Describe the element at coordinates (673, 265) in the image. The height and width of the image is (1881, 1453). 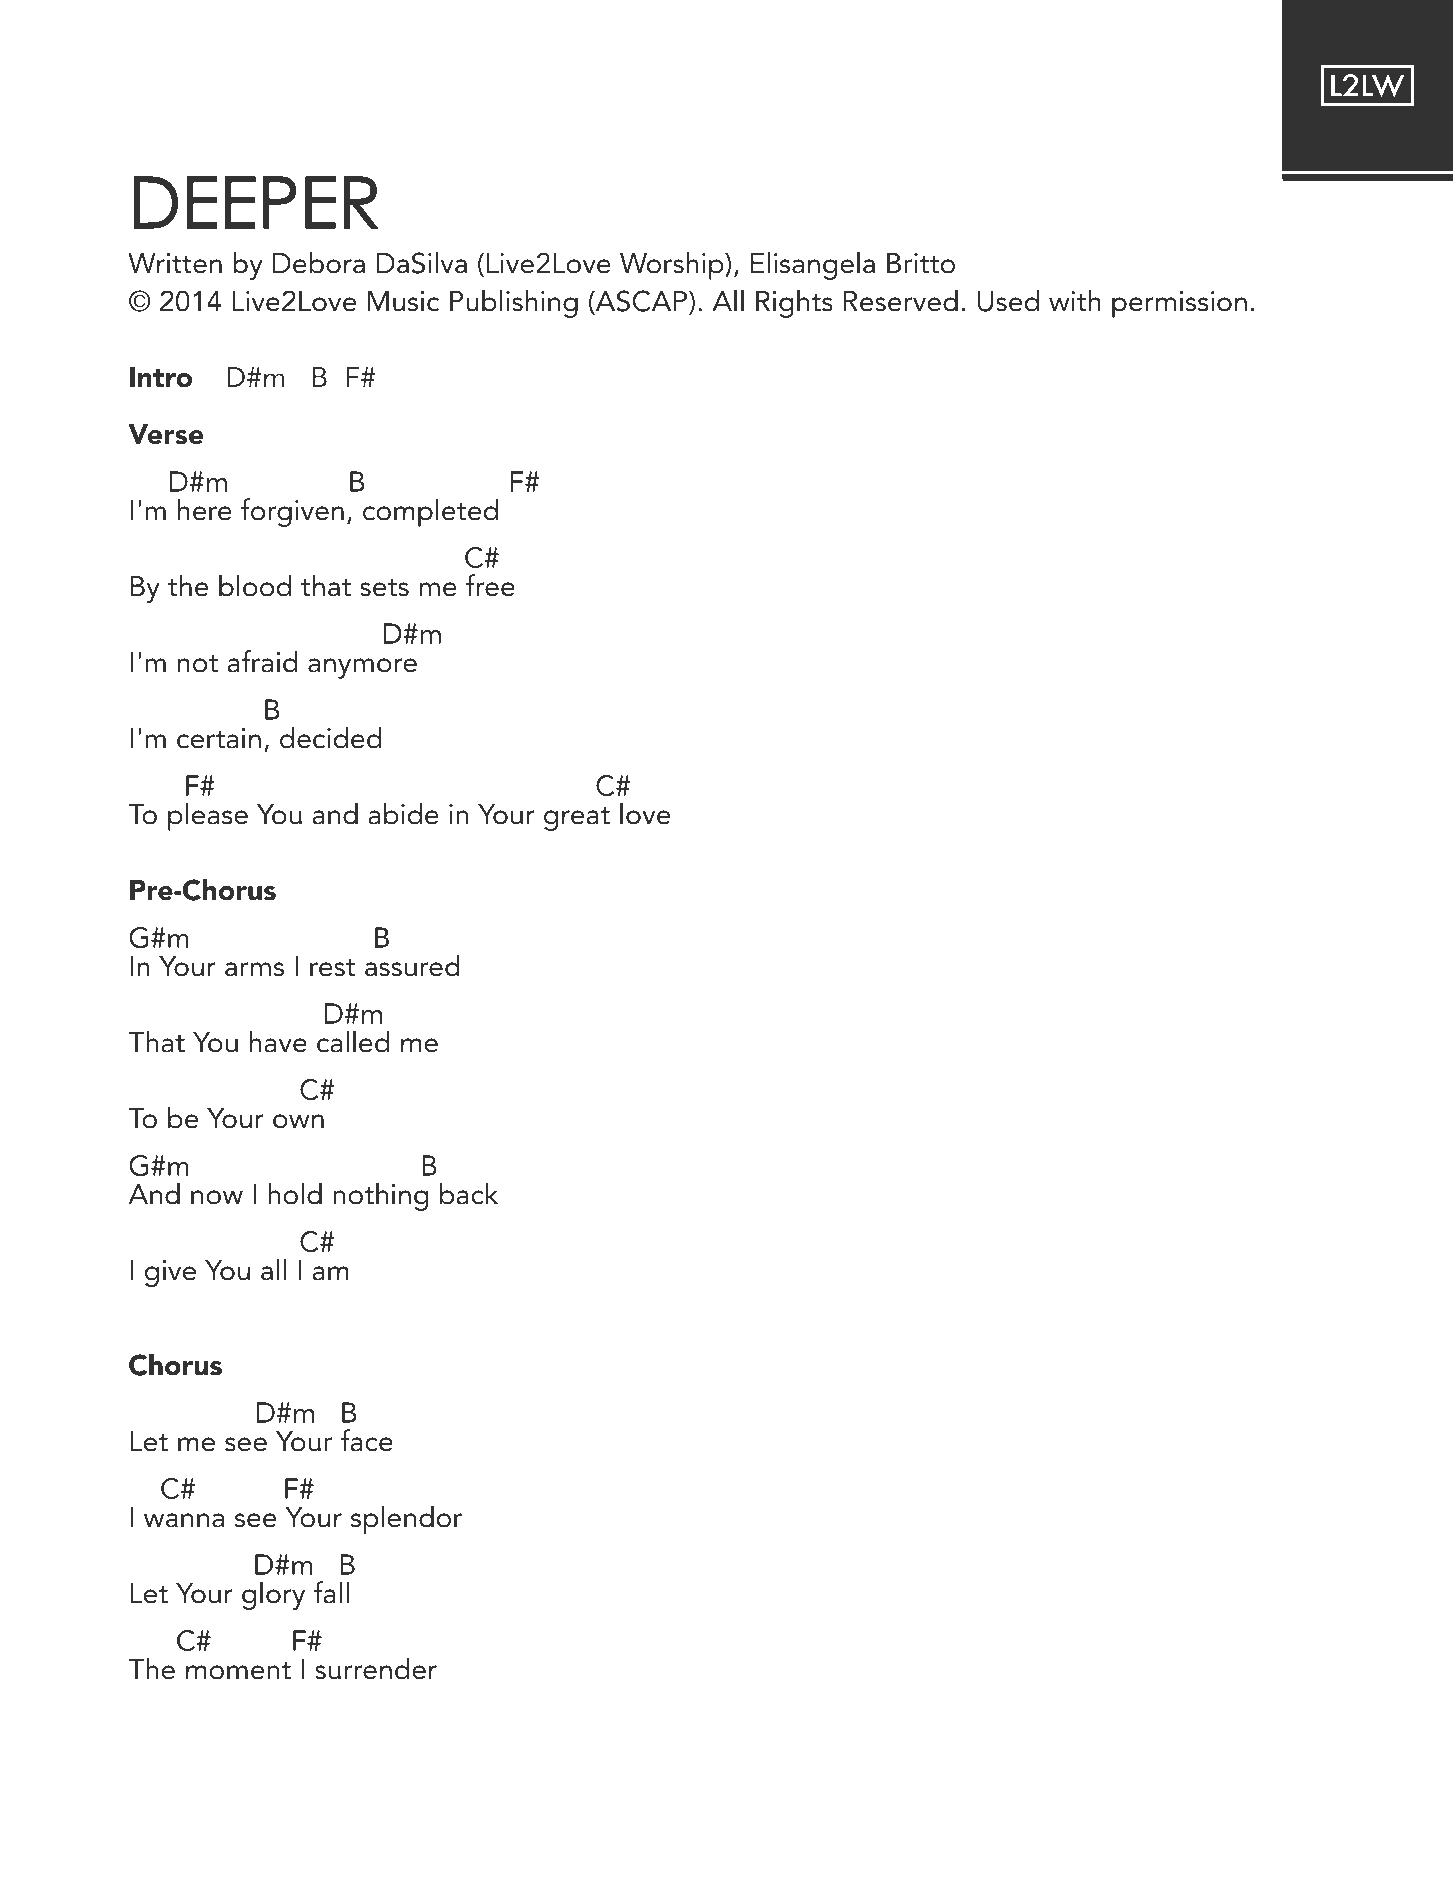
I see `Worship` at that location.
